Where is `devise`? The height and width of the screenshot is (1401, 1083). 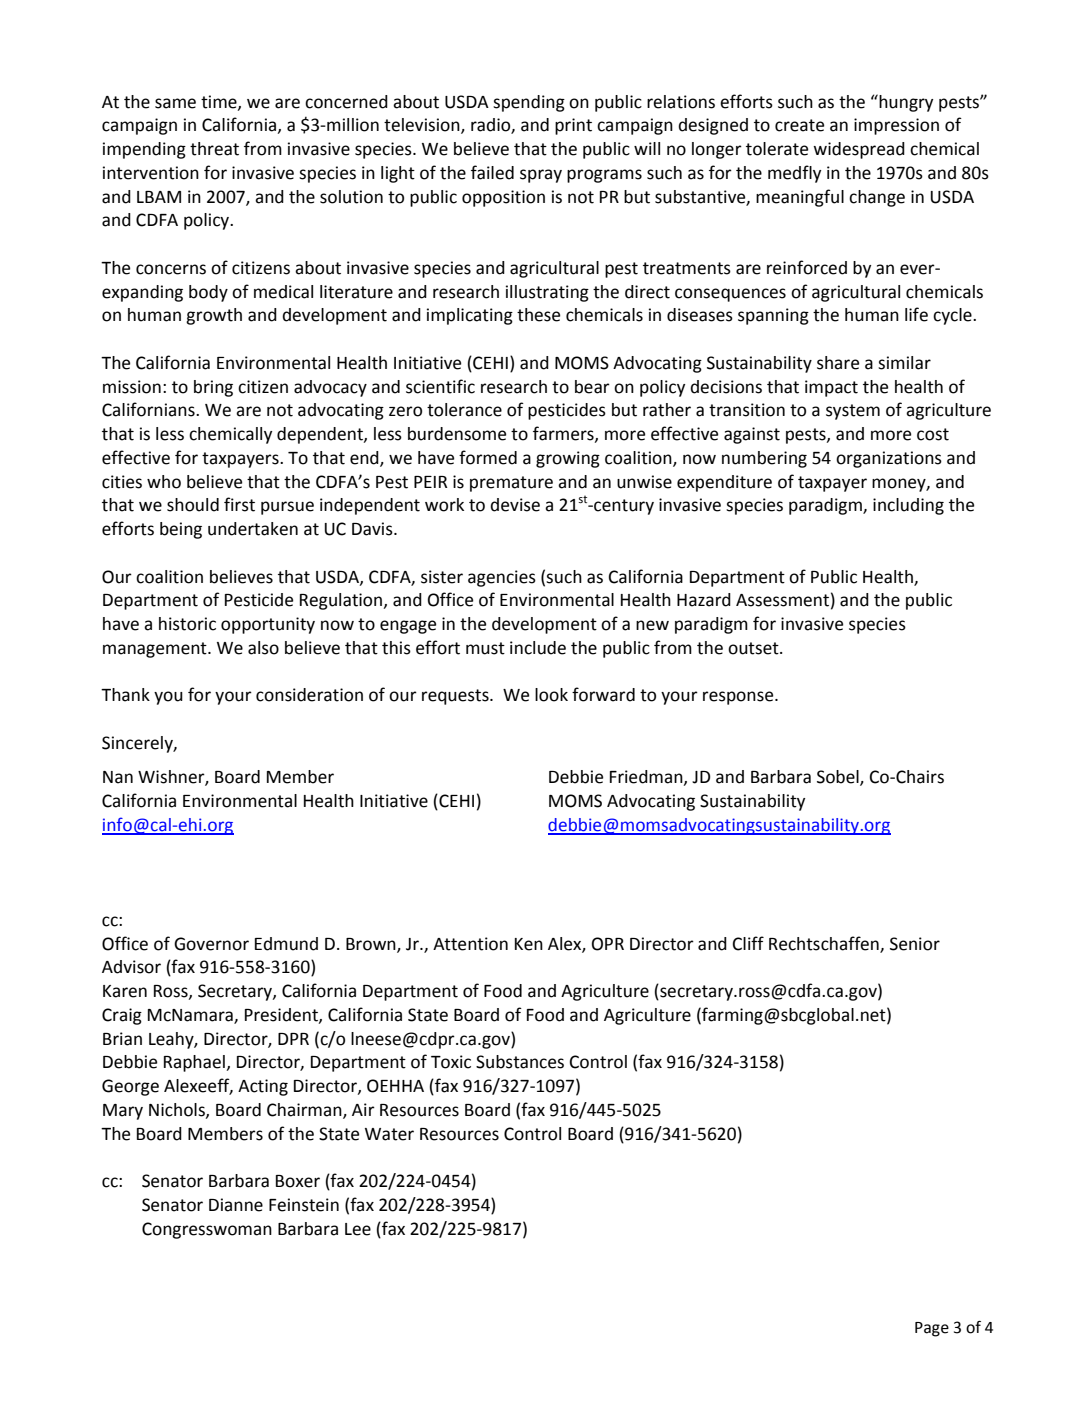 devise is located at coordinates (515, 505).
